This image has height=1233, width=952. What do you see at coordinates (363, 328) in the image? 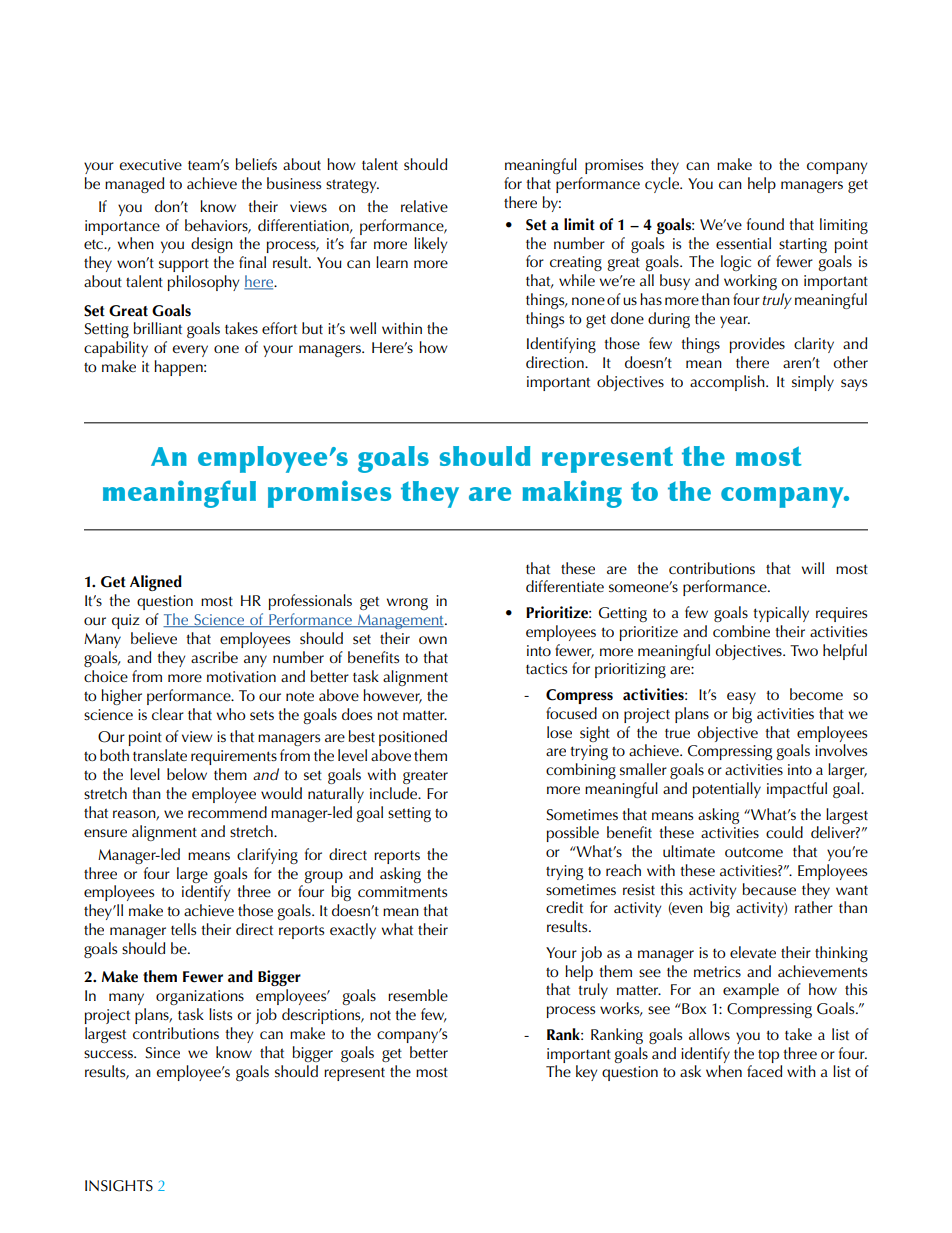
I see `well` at bounding box center [363, 328].
